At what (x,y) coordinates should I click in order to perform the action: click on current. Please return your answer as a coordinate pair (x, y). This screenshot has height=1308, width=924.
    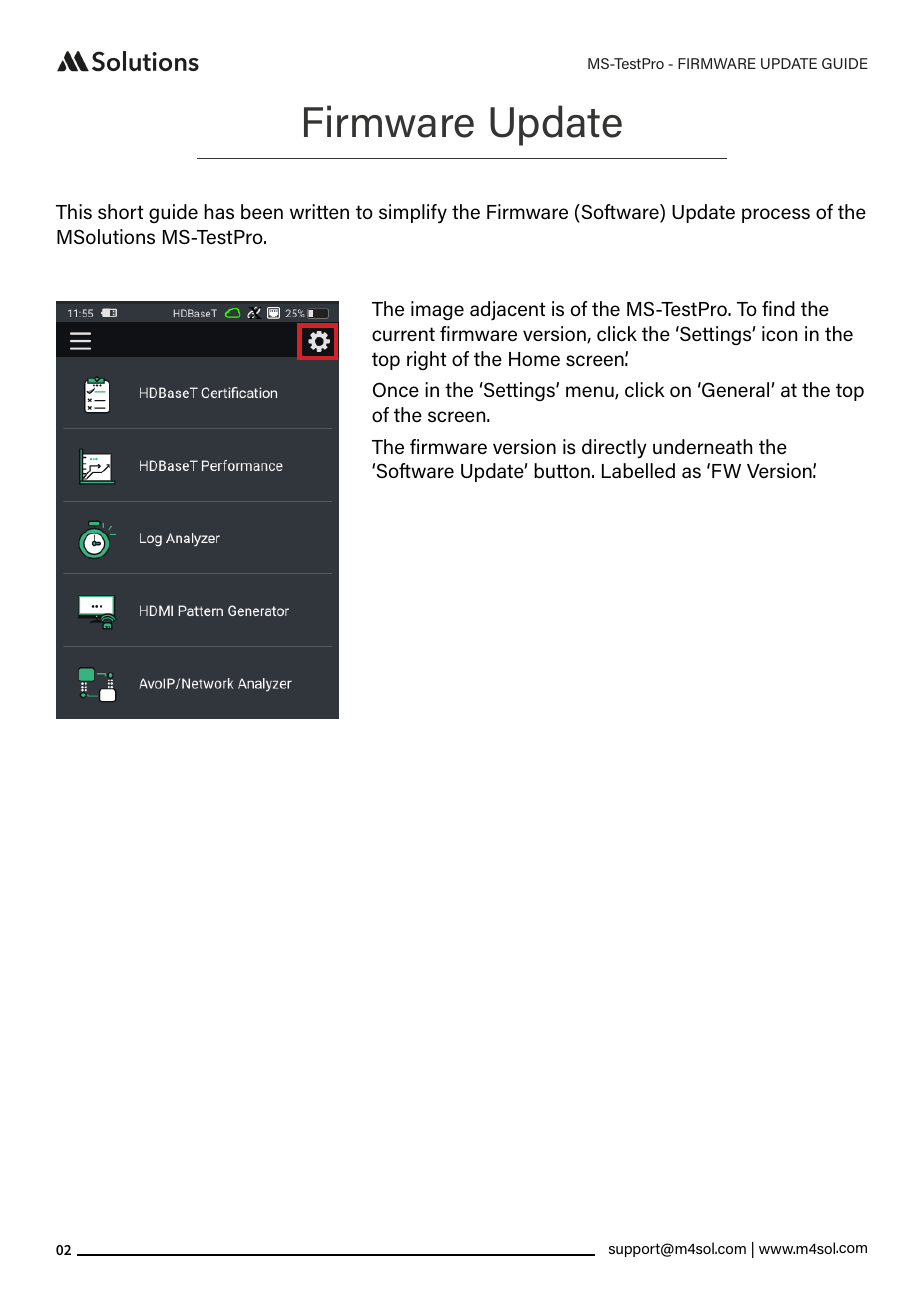
    Looking at the image, I should click on (403, 334).
